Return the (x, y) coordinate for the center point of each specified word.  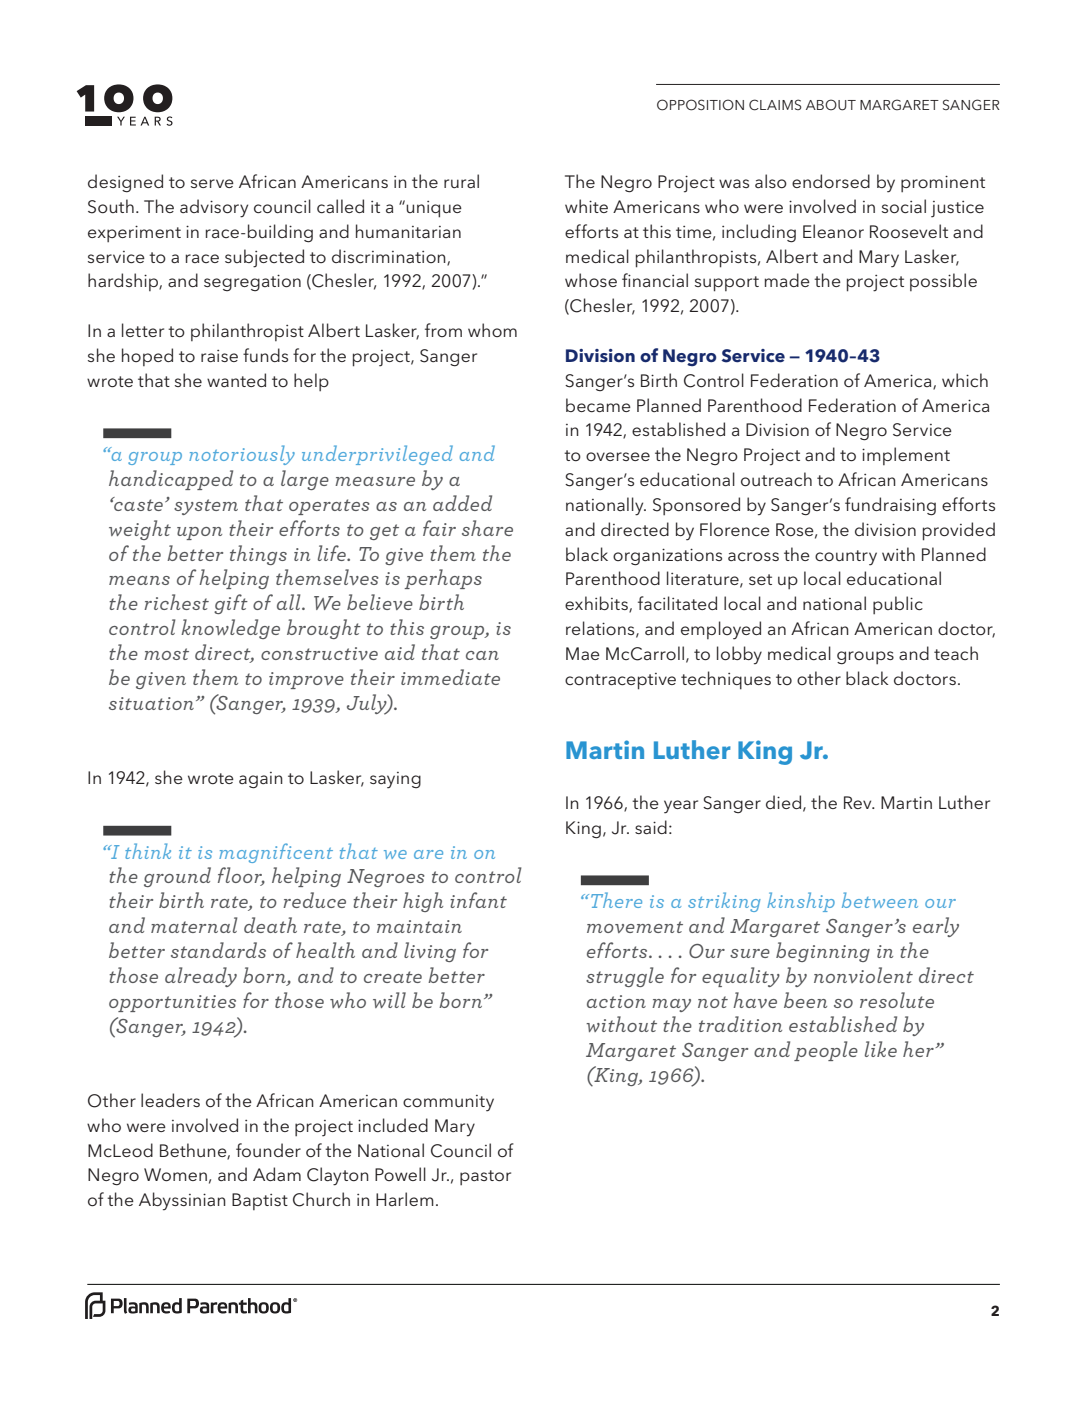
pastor (485, 1177)
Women (175, 1175)
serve (212, 183)
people (826, 1051)
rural (461, 181)
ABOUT (831, 105)
